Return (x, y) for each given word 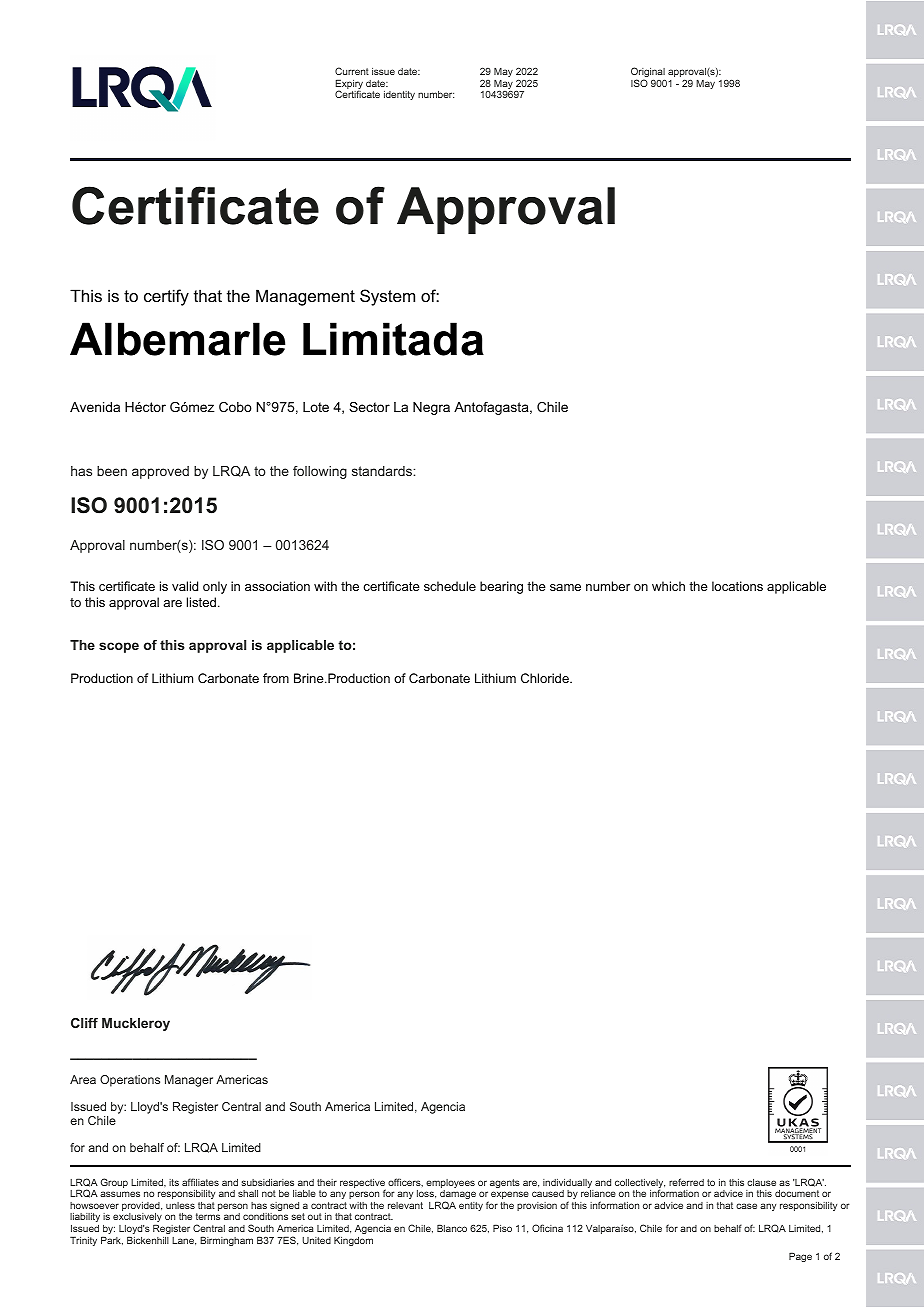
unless (180, 1205)
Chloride (546, 678)
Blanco (452, 1228)
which (668, 586)
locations (737, 586)
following (320, 472)
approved (160, 472)
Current (352, 71)
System (387, 297)
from (276, 678)
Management (305, 297)
